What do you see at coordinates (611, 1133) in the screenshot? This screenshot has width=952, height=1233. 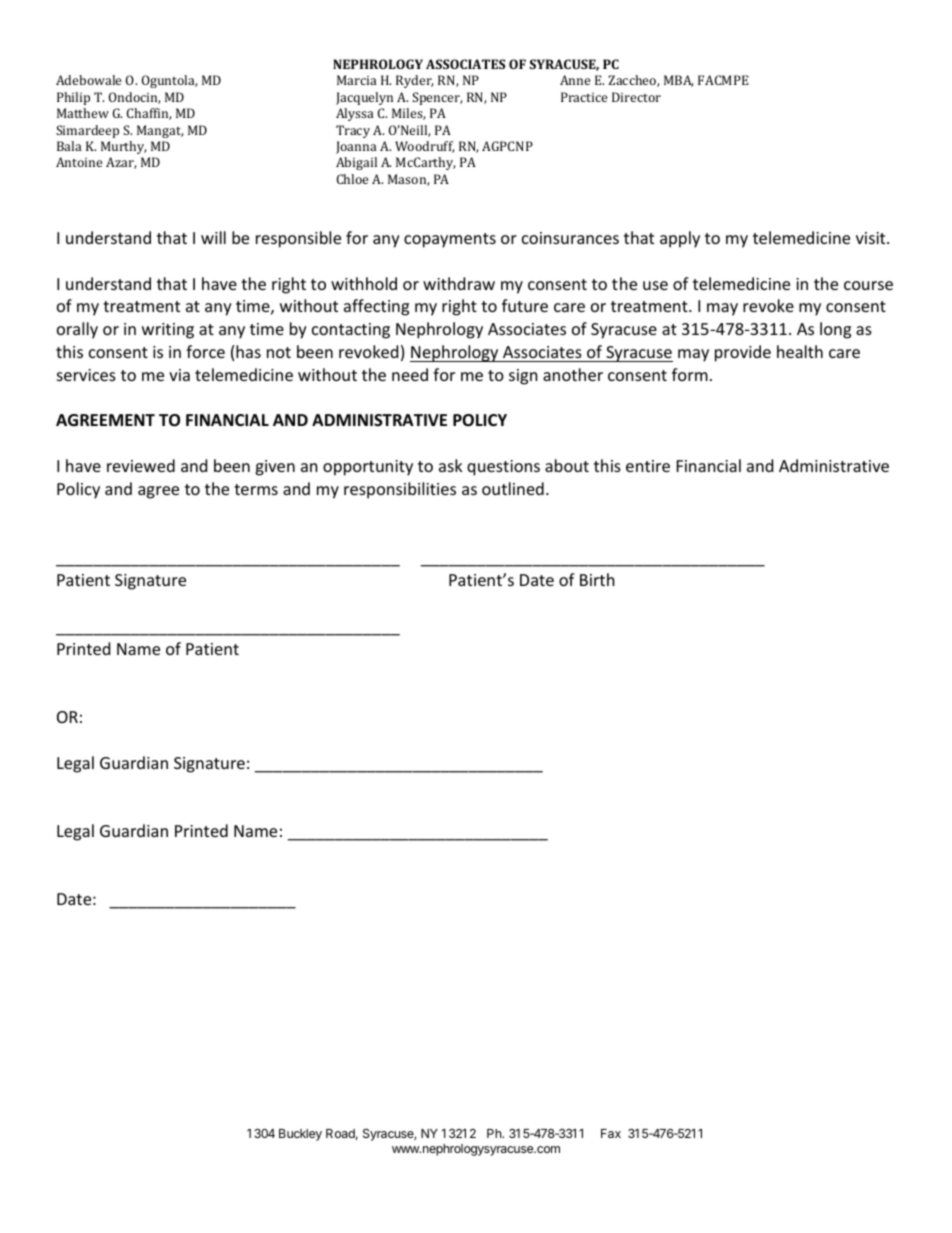 I see `Fax` at bounding box center [611, 1133].
